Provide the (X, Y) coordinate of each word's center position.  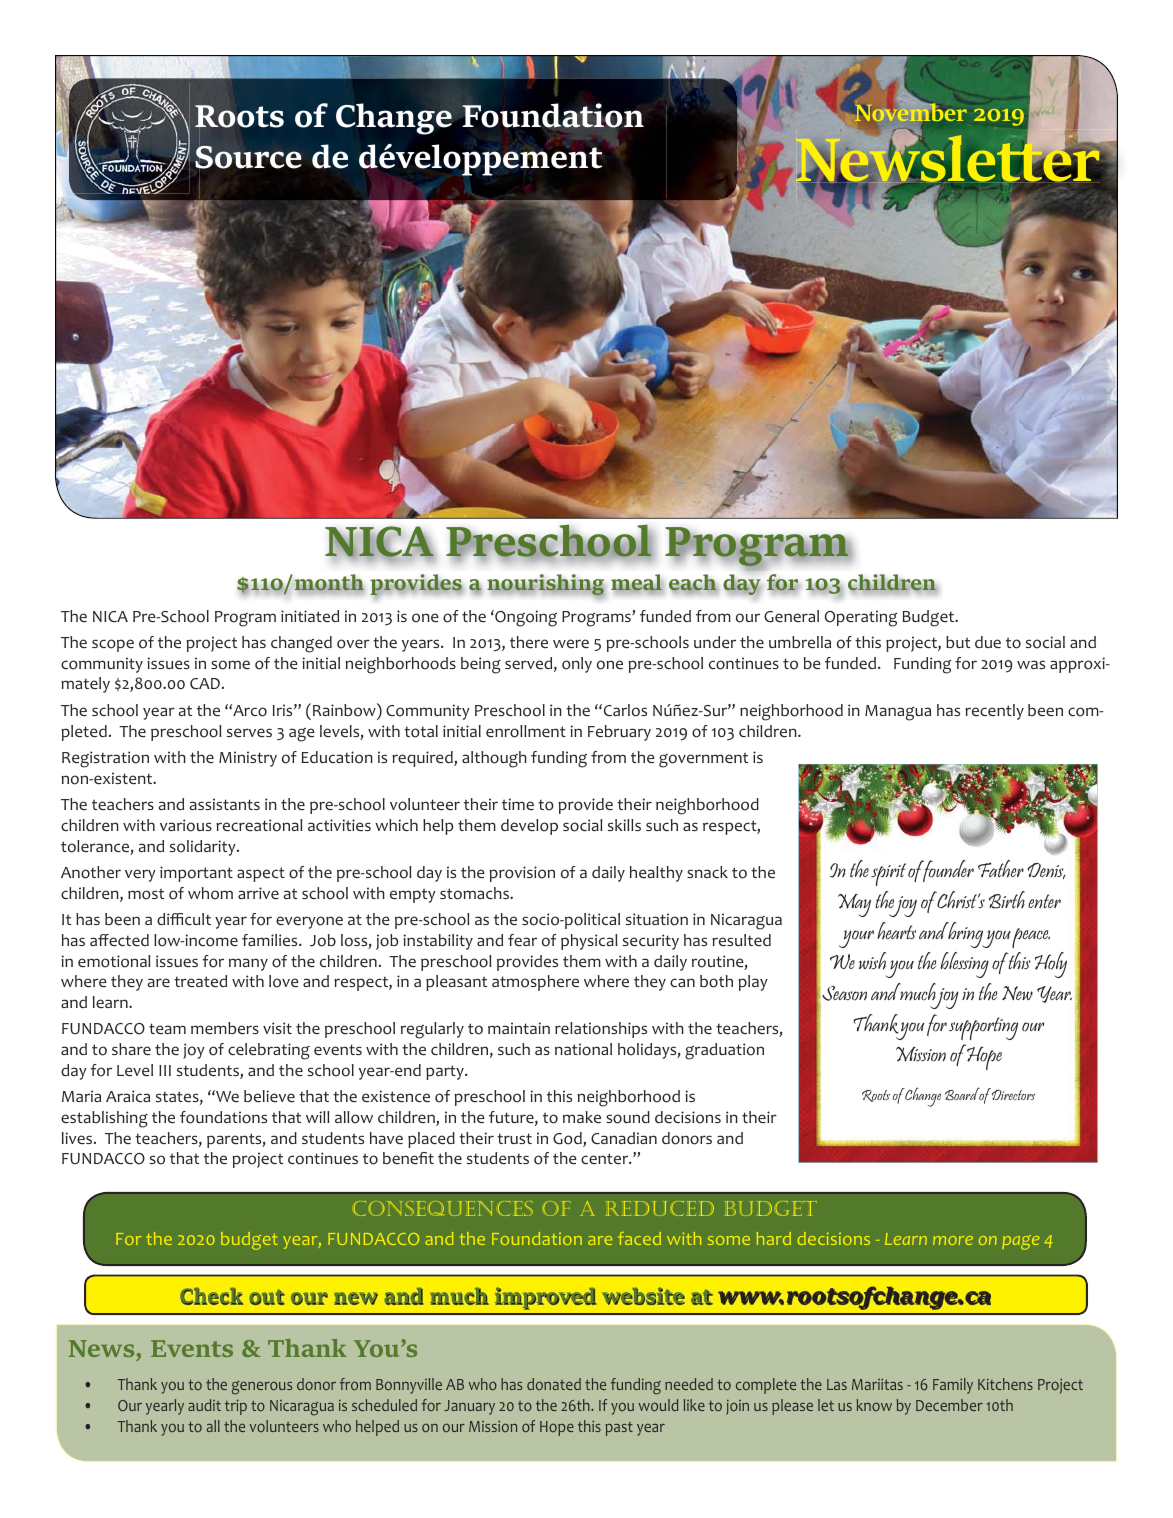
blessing (964, 965)
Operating (861, 618)
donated (554, 1384)
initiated (310, 616)
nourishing (546, 585)
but (958, 642)
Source (248, 156)
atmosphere (535, 983)
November (912, 112)
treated (200, 981)
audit (204, 1405)
